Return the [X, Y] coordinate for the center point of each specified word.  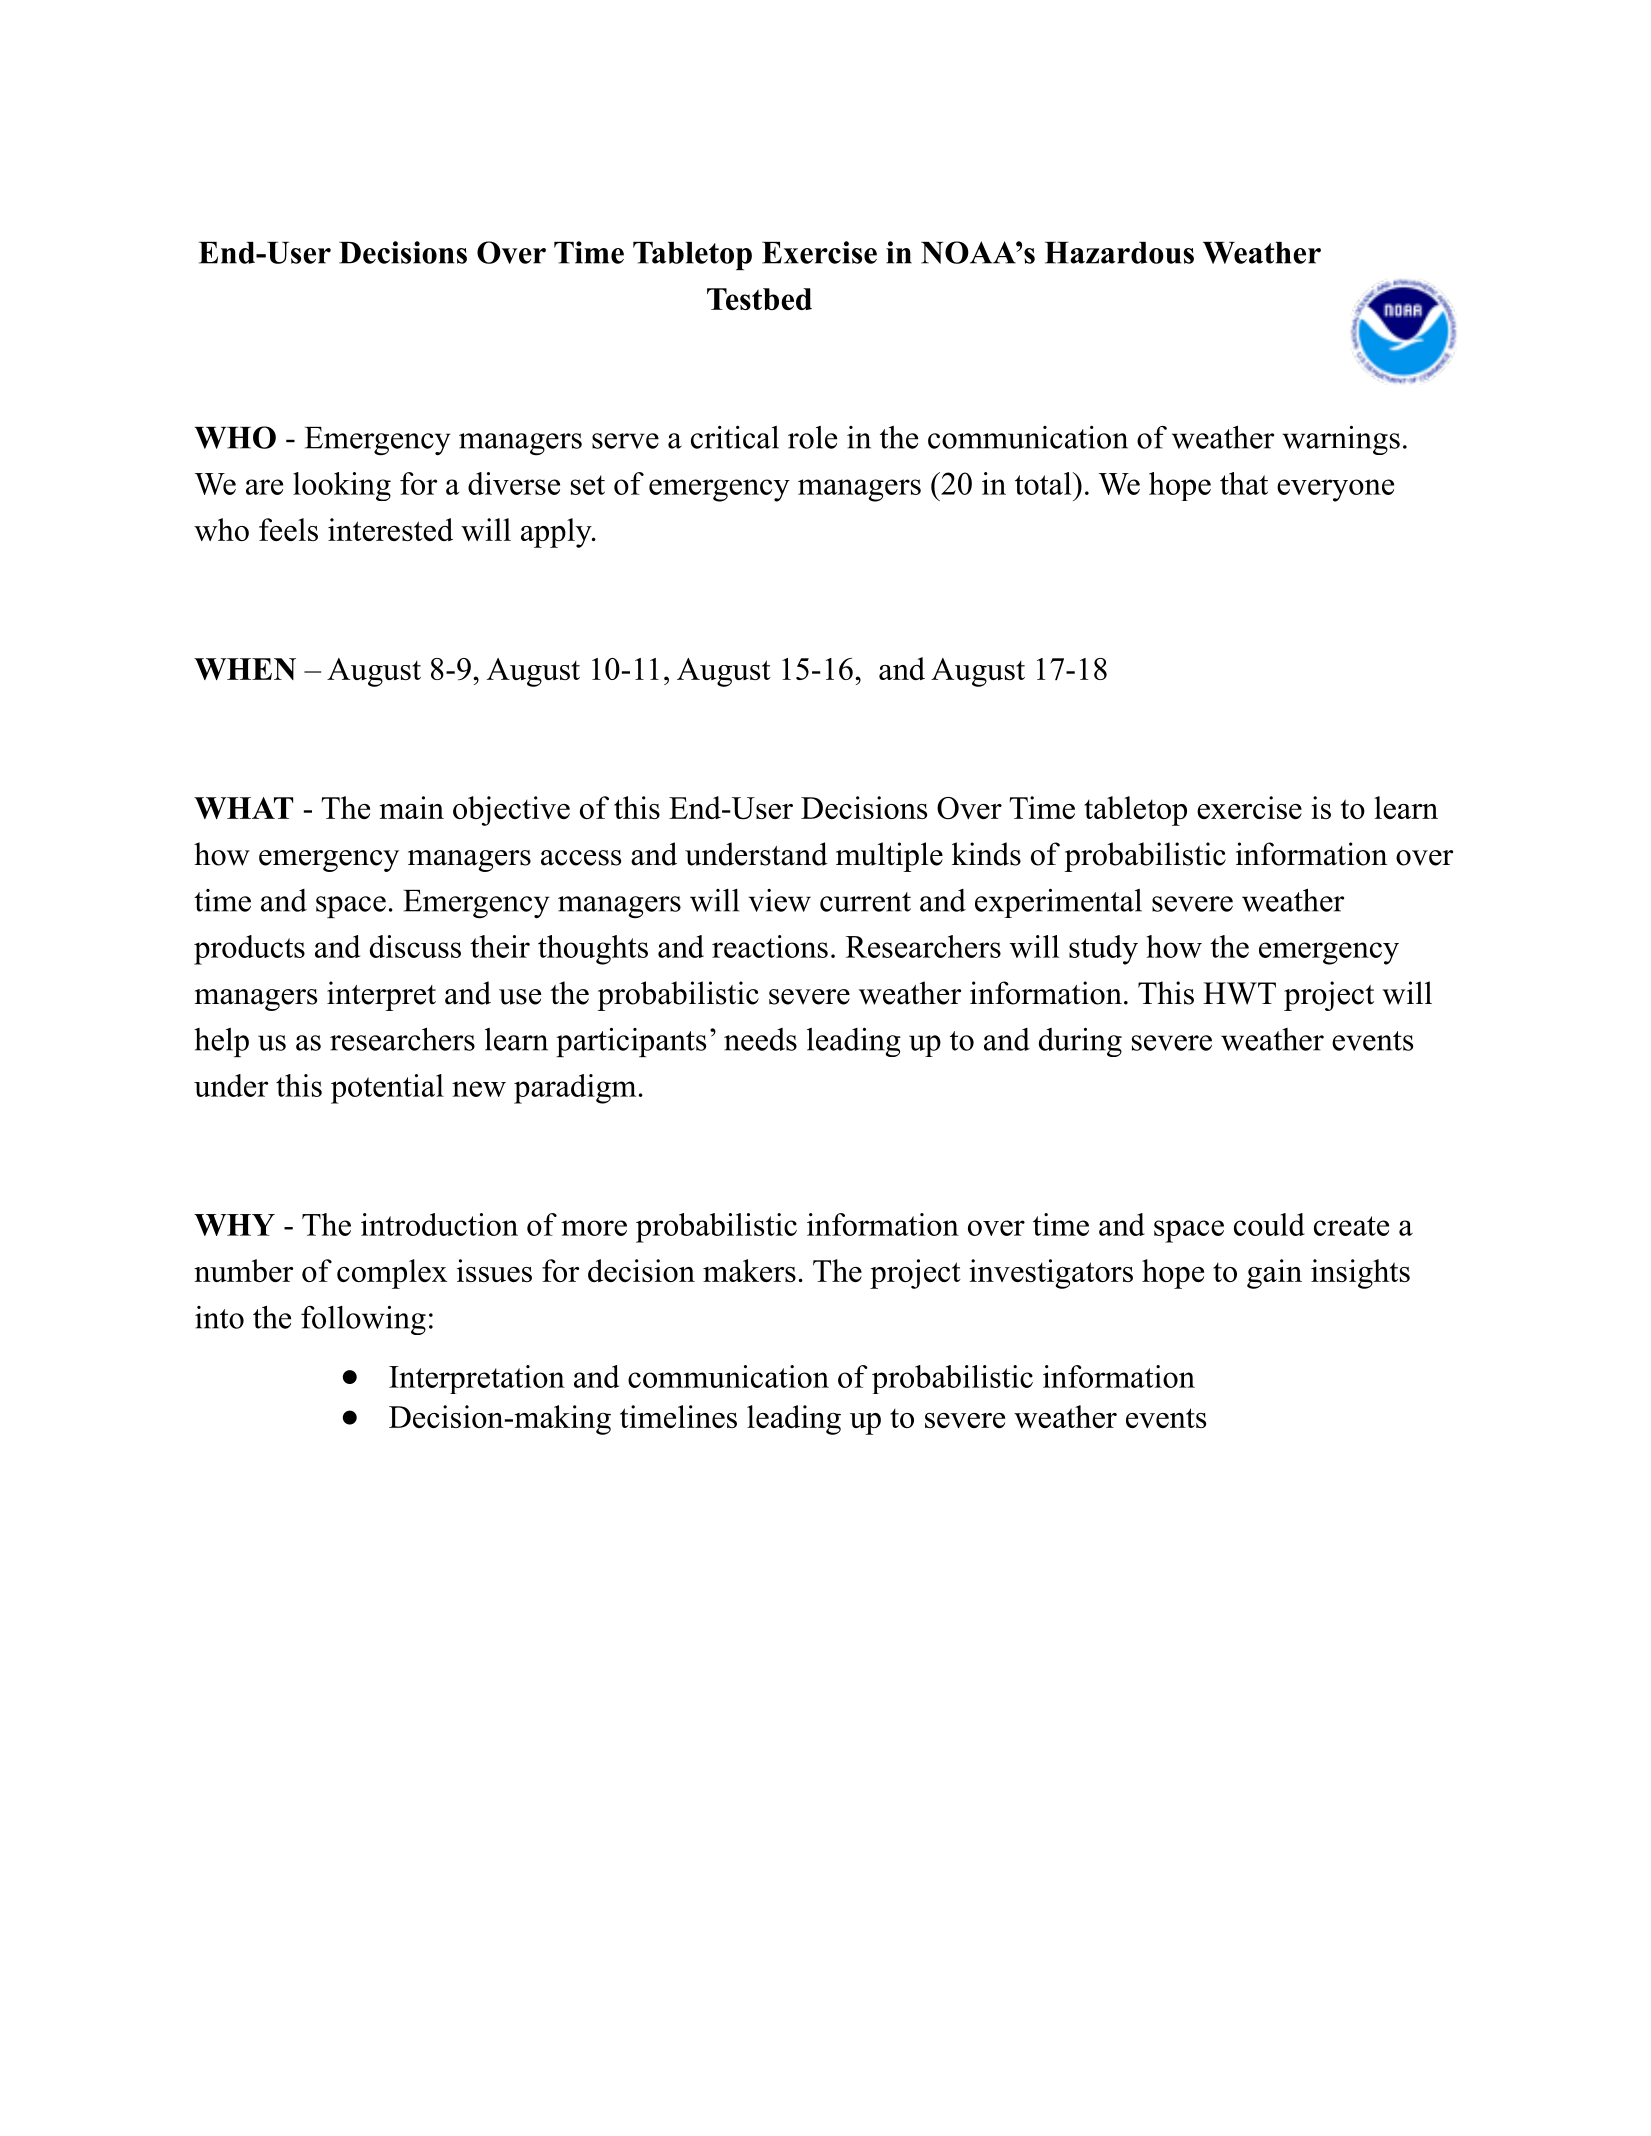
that [1244, 483]
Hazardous [1119, 253]
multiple [889, 857]
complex [392, 1274]
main [411, 807]
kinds [986, 854]
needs [760, 1039]
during [1080, 1042]
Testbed [759, 299]
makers [749, 1270]
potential [387, 1089]
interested [390, 529]
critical [735, 437]
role [812, 437]
